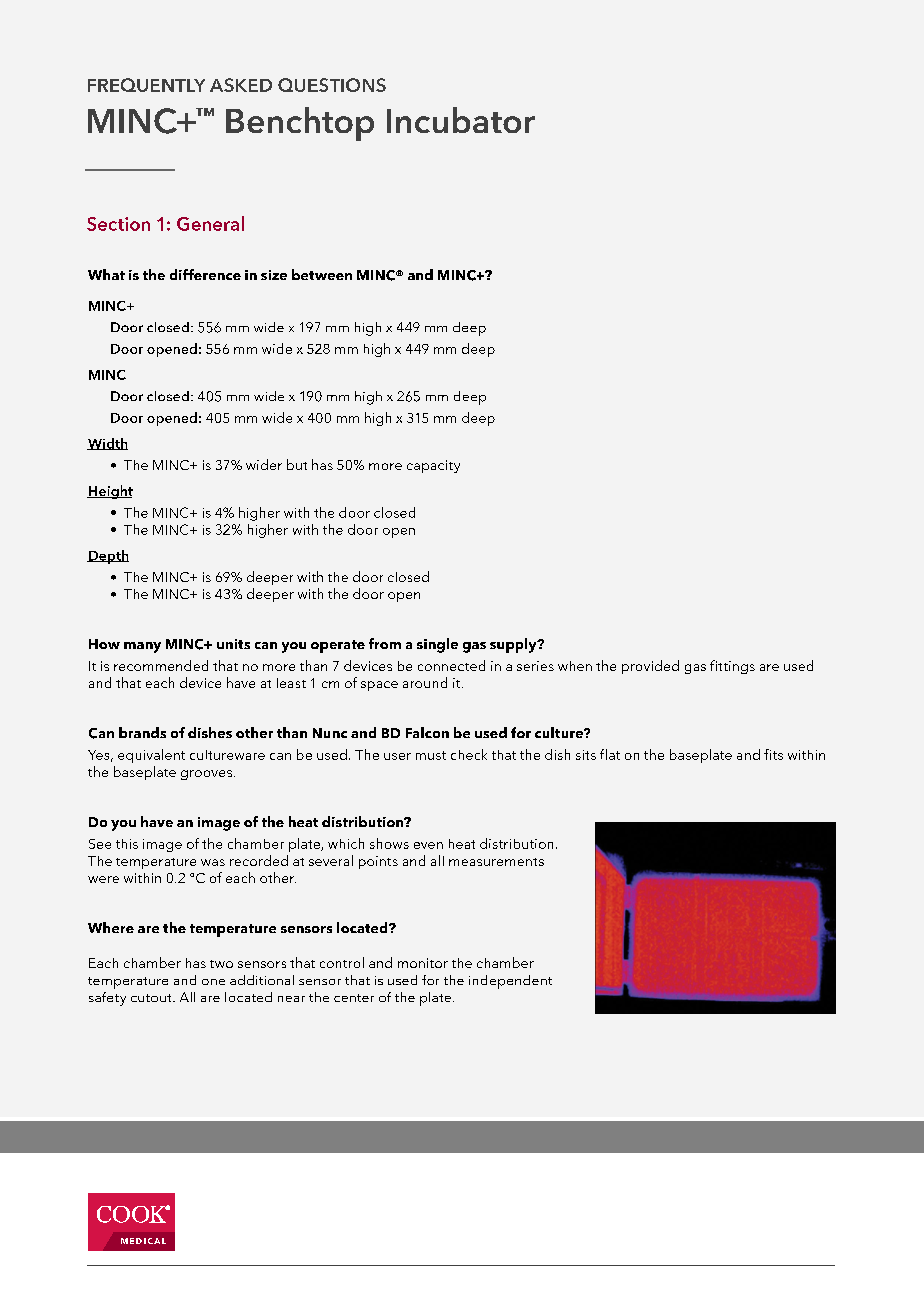 This screenshot has height=1308, width=924. I want to click on provided, so click(650, 667).
